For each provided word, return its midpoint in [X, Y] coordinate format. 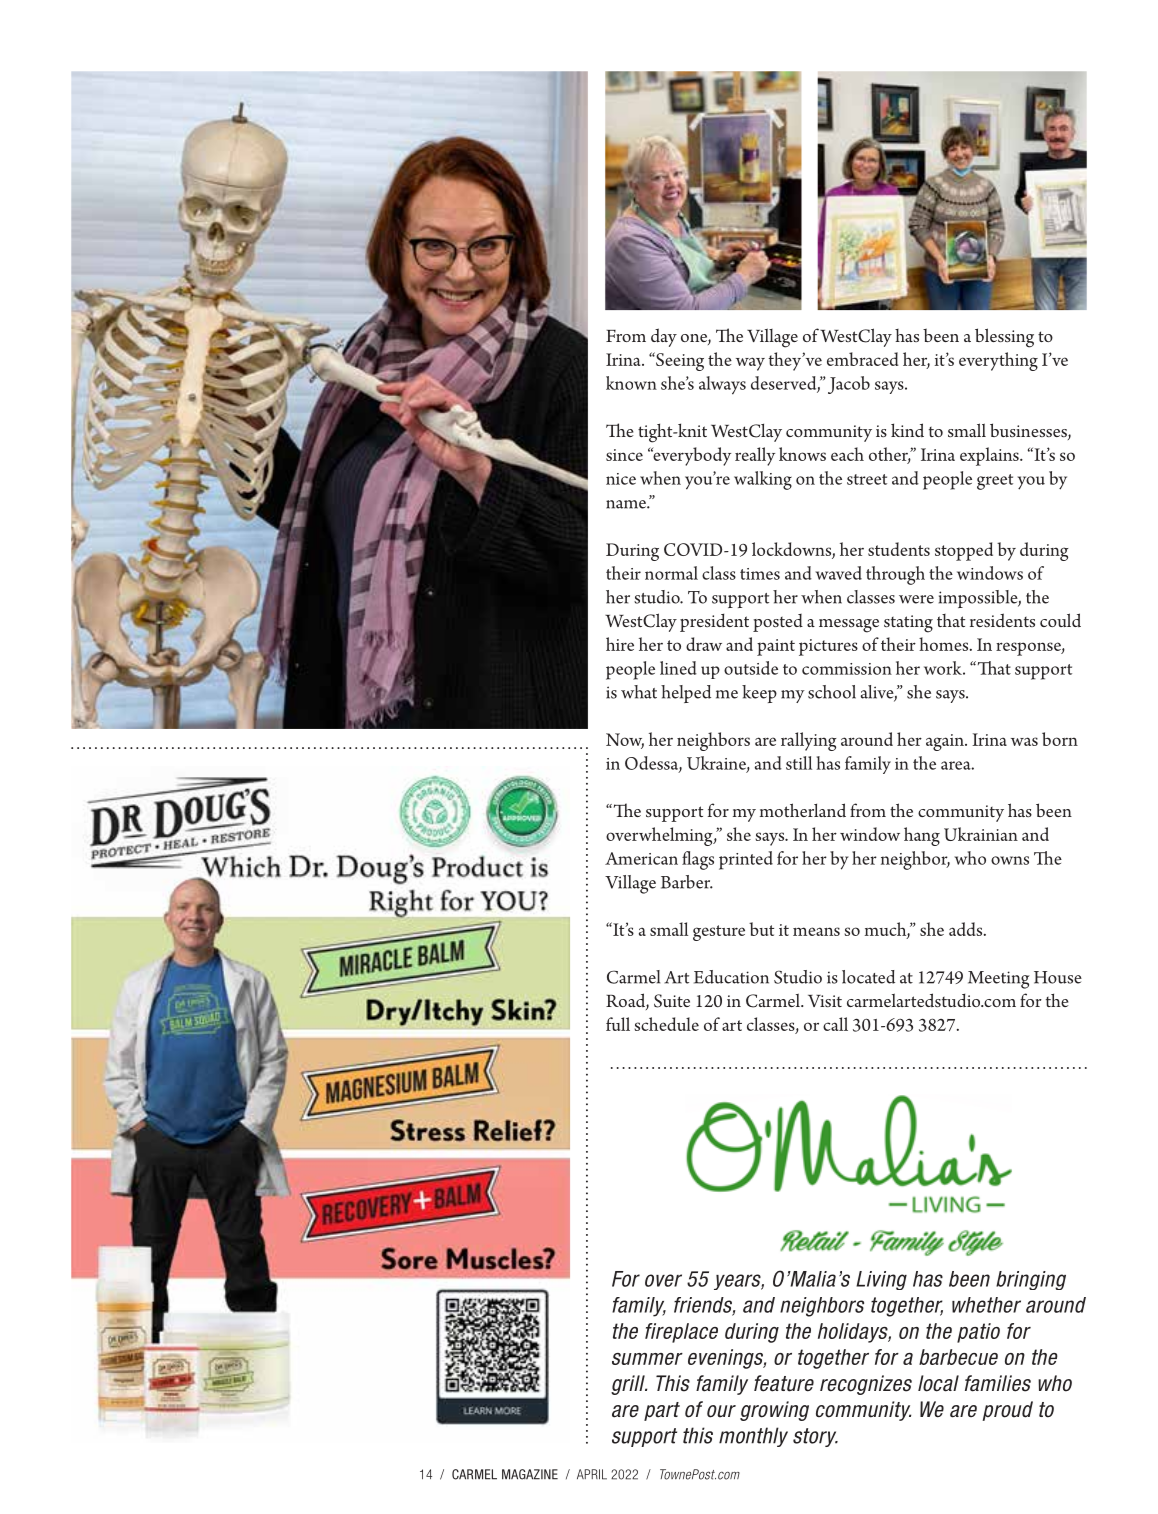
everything [998, 361]
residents [1002, 620]
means [816, 931]
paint [776, 647]
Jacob [849, 385]
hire [620, 644]
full [618, 1024]
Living [881, 1280]
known [631, 383]
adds [967, 929]
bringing [1031, 1280]
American [641, 858]
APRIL [592, 1474]
